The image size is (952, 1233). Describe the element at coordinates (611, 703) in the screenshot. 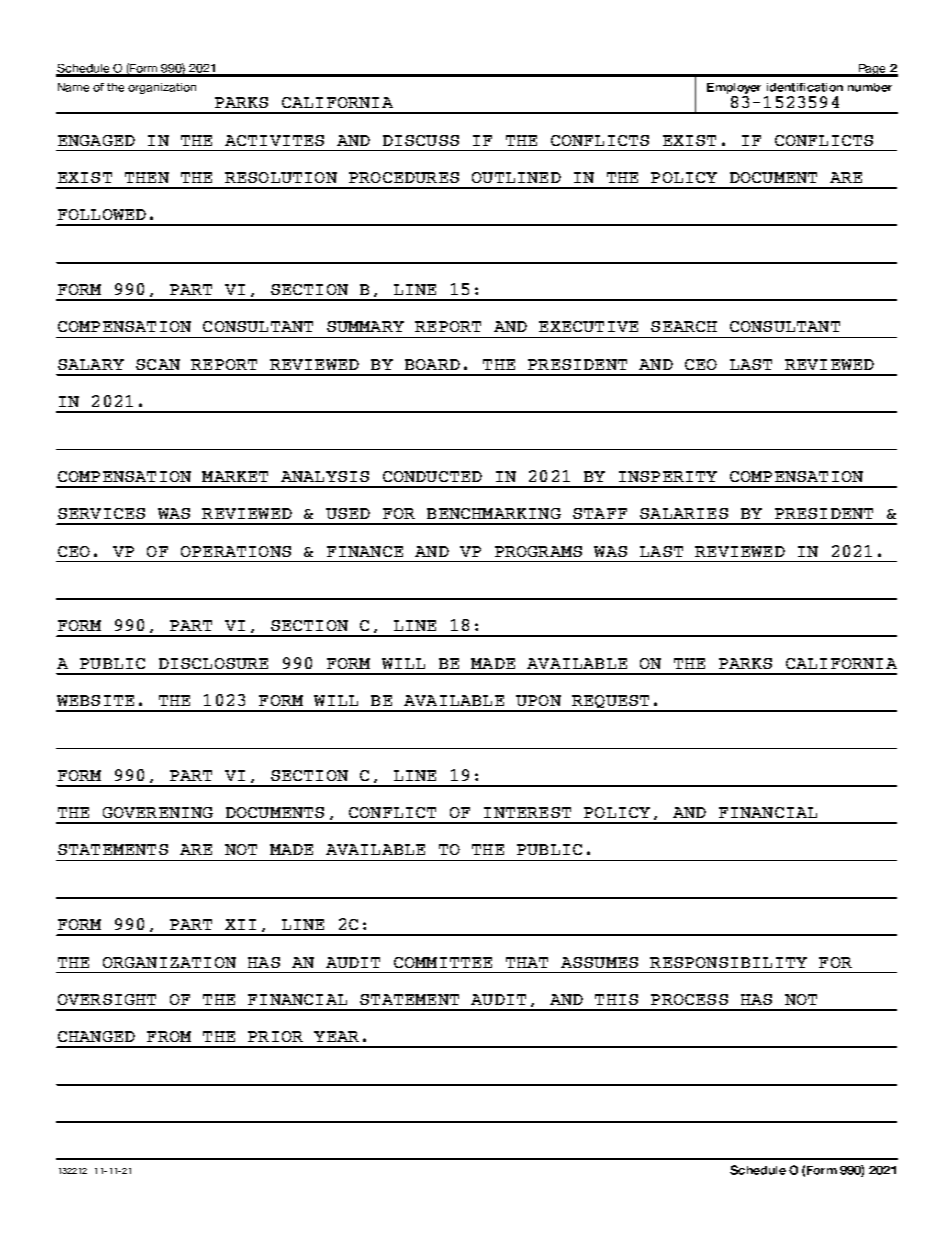

I see `REQUEST` at that location.
